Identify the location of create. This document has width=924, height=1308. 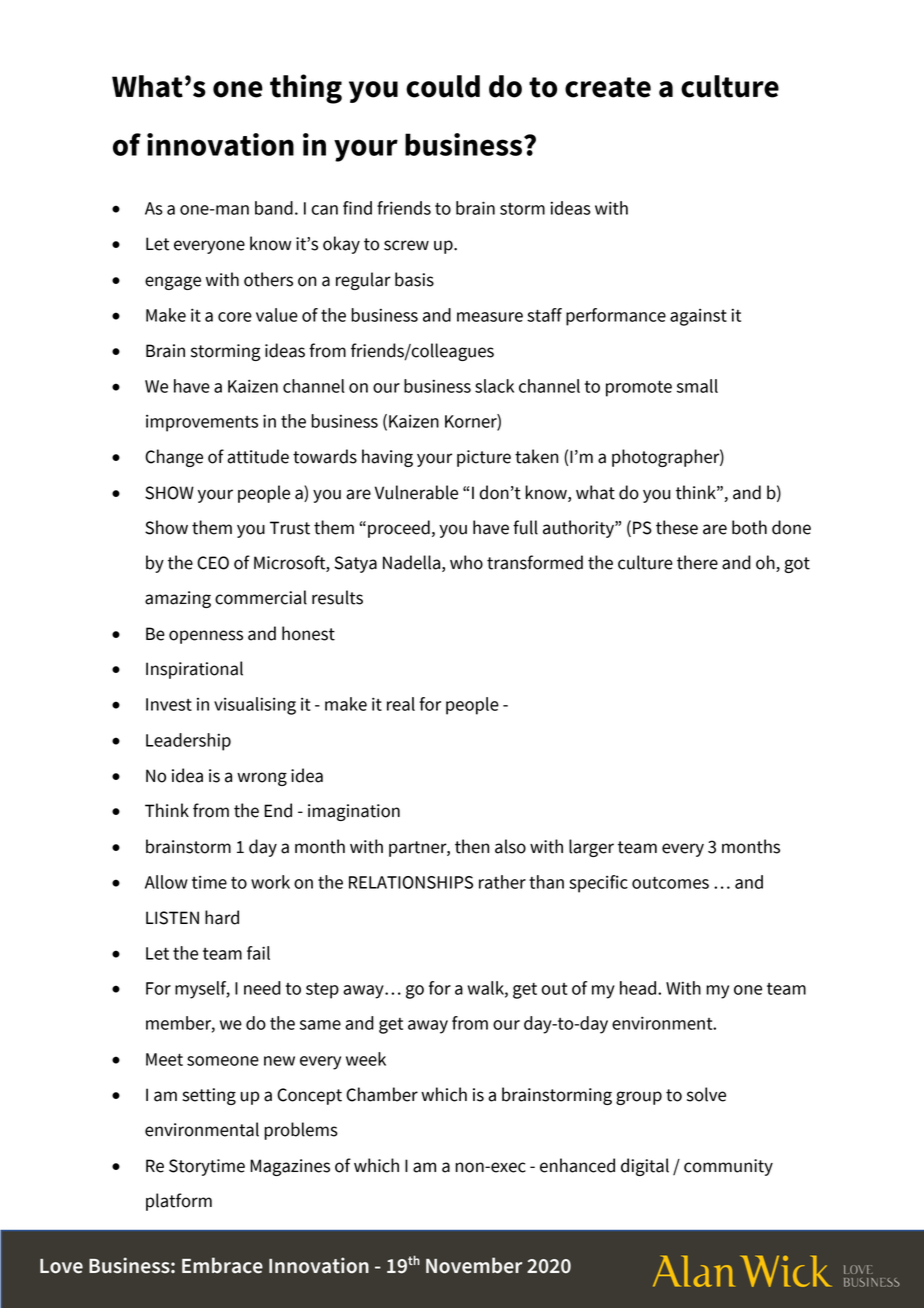
(608, 87).
